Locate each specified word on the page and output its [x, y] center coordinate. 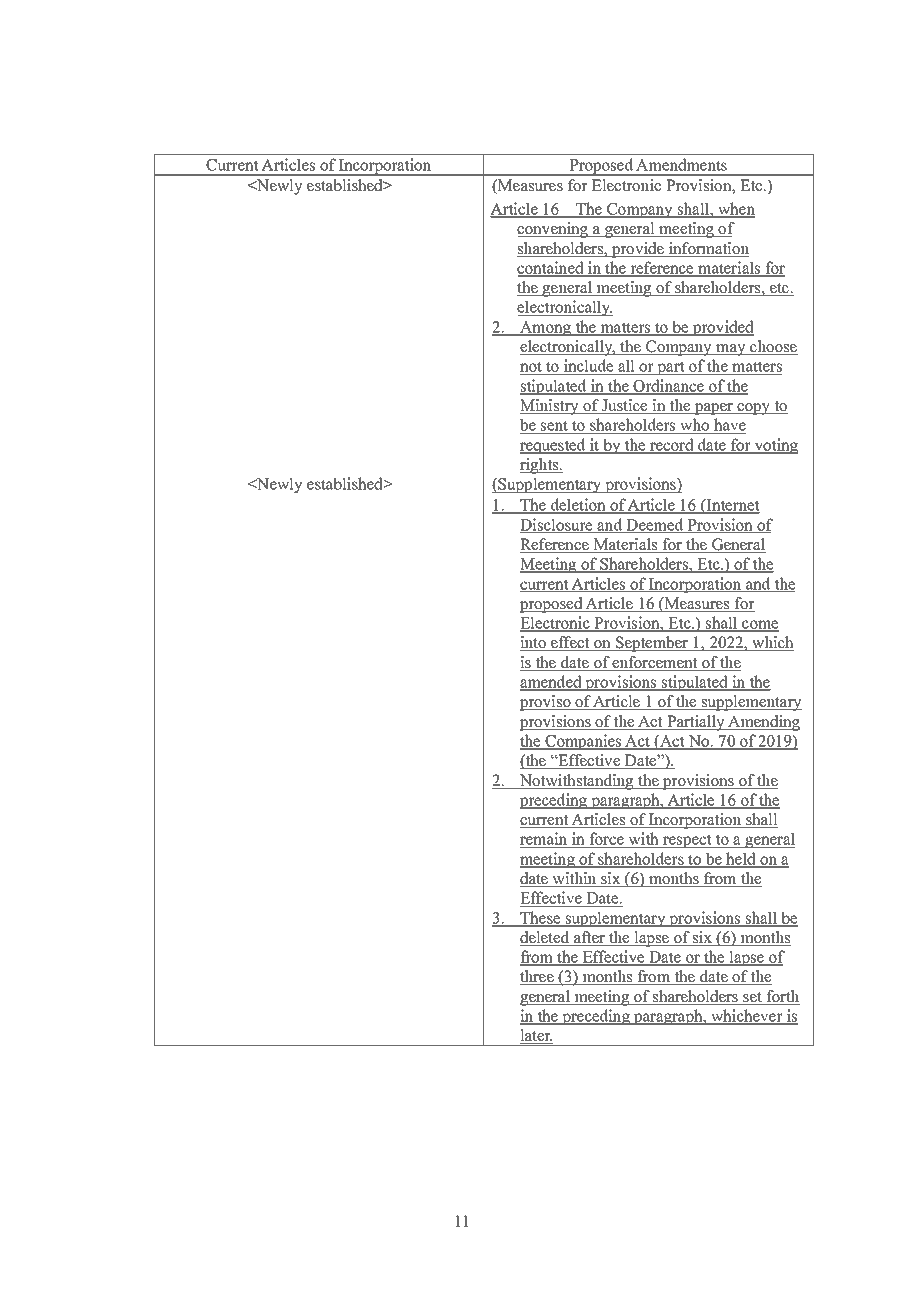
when [735, 209]
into [534, 643]
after [589, 938]
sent [554, 427]
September [652, 644]
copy [754, 409]
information [708, 249]
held [741, 859]
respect [687, 841]
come [759, 625]
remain [545, 840]
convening [554, 230]
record [672, 445]
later [536, 1036]
